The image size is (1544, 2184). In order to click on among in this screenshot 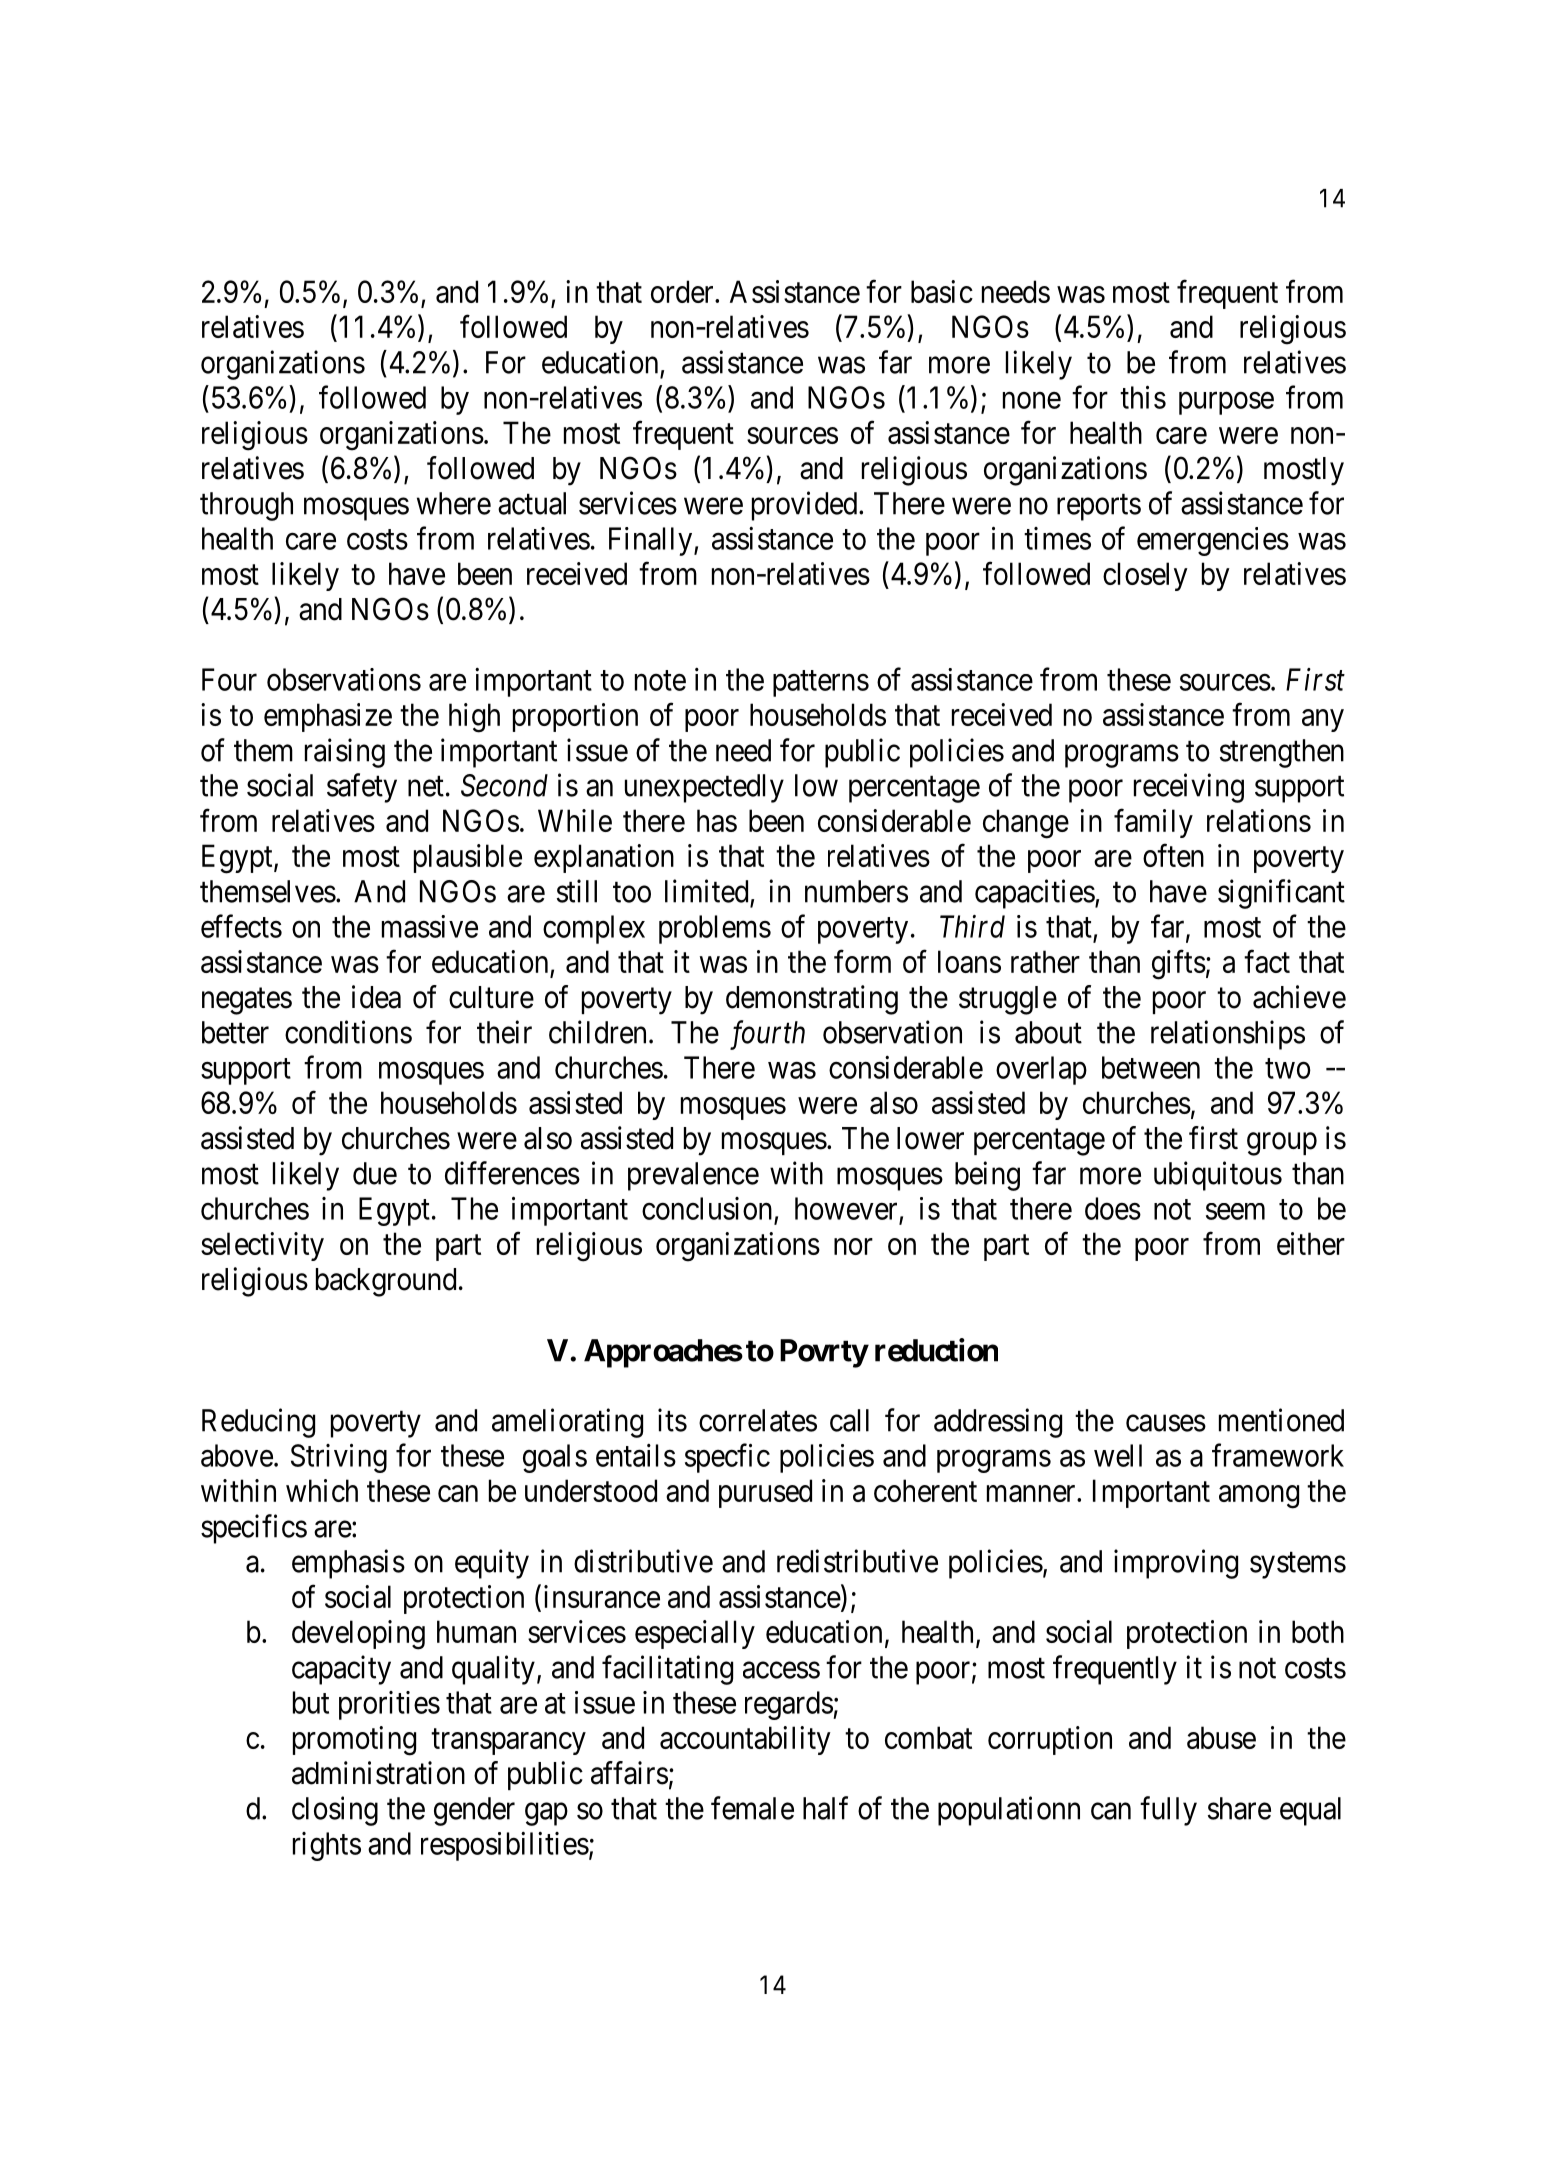, I will do `click(1259, 1497)`.
